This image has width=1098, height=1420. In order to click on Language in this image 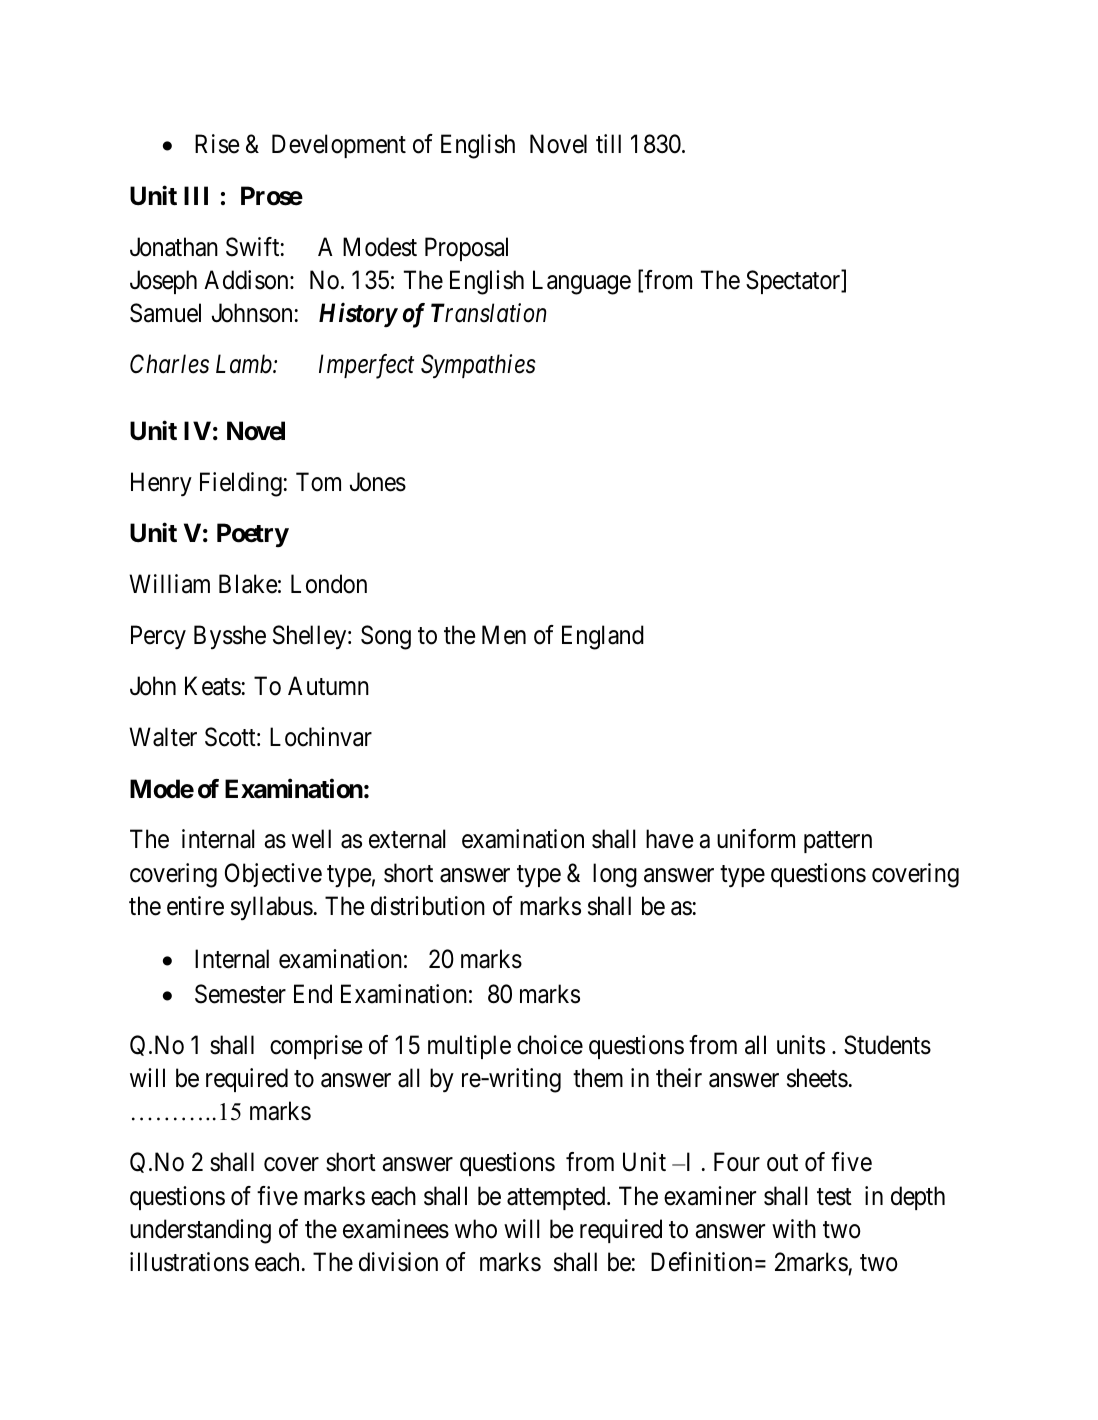, I will do `click(582, 282)`.
